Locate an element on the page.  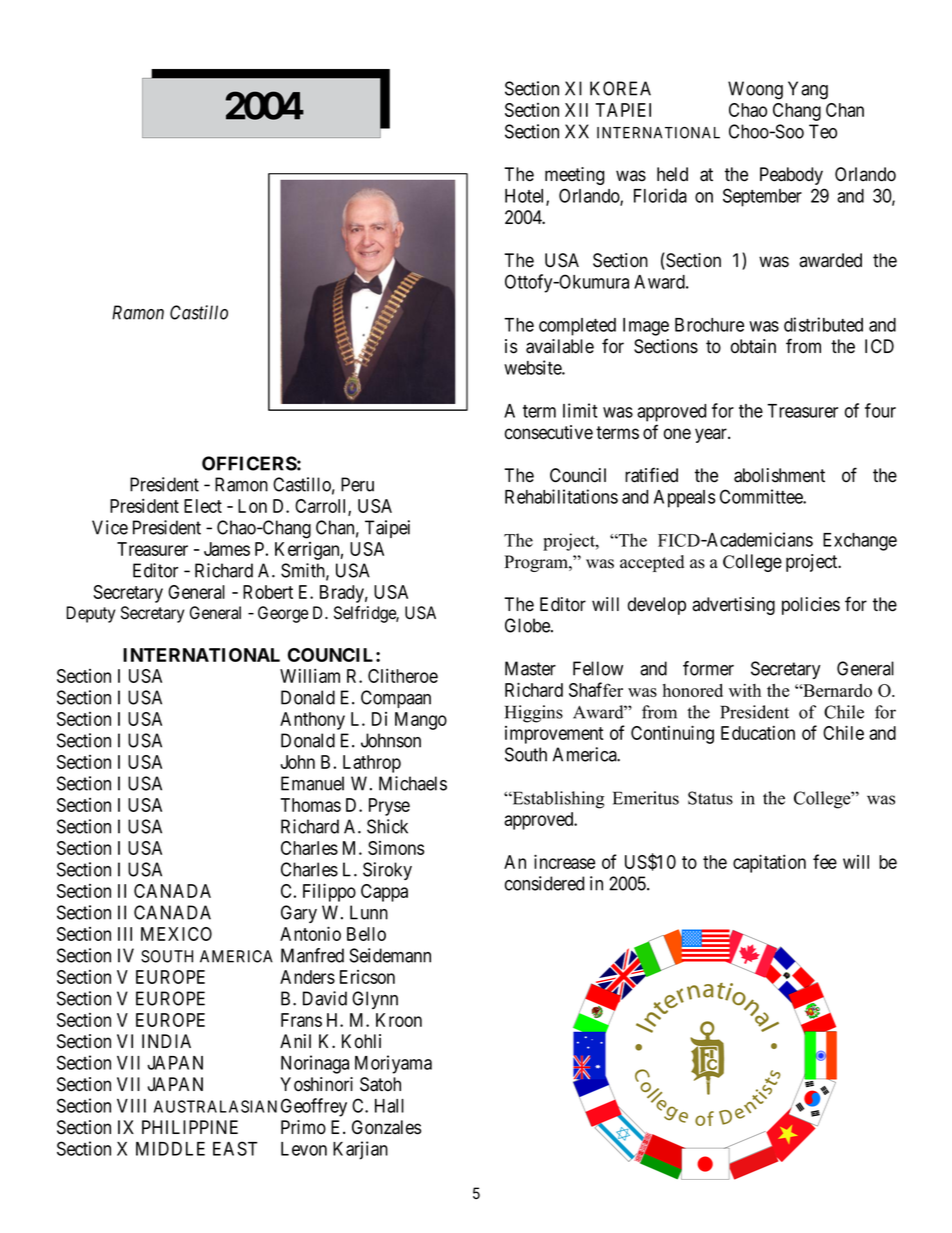
XII is located at coordinates (576, 110).
